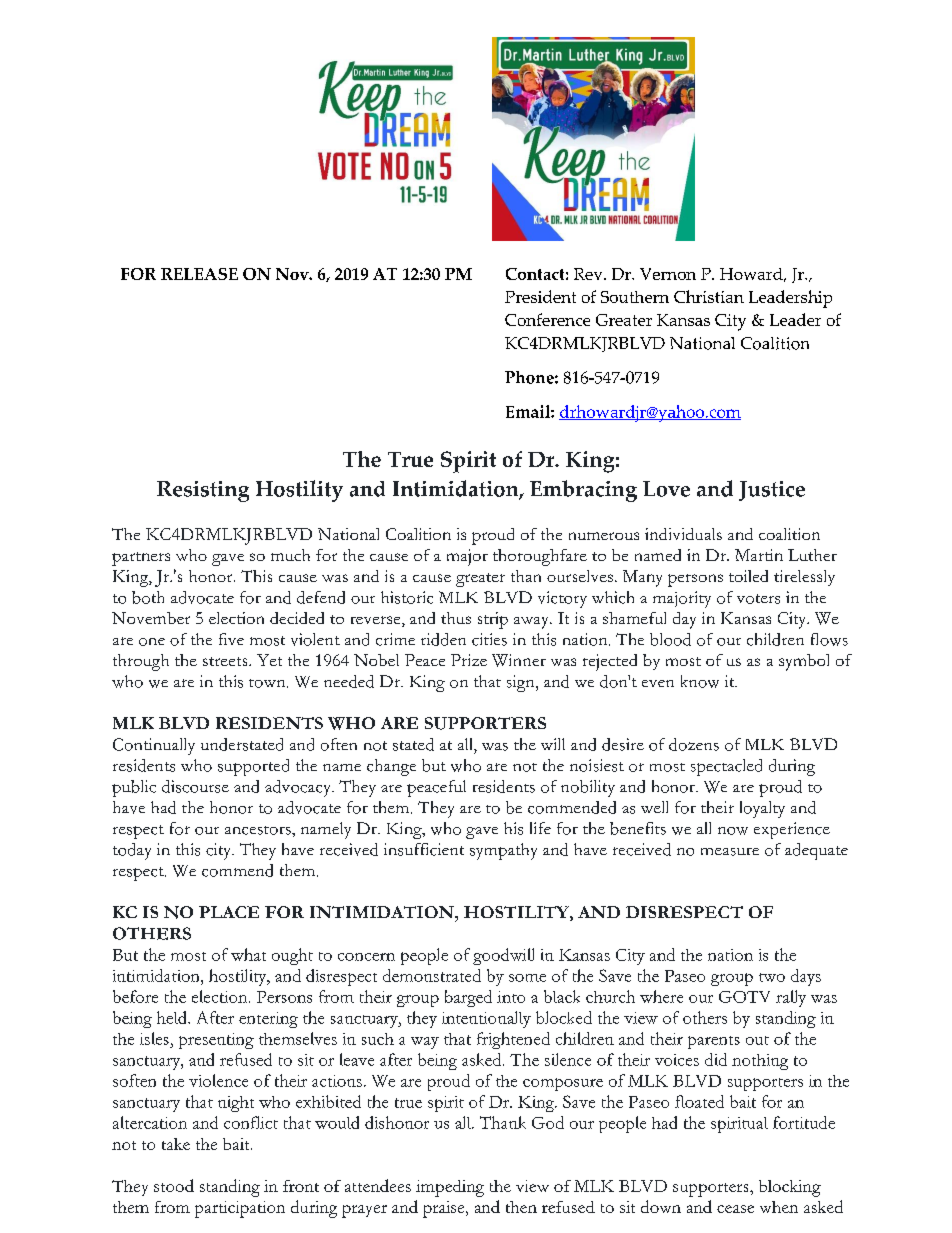  What do you see at coordinates (709, 296) in the screenshot?
I see `Christian` at bounding box center [709, 296].
